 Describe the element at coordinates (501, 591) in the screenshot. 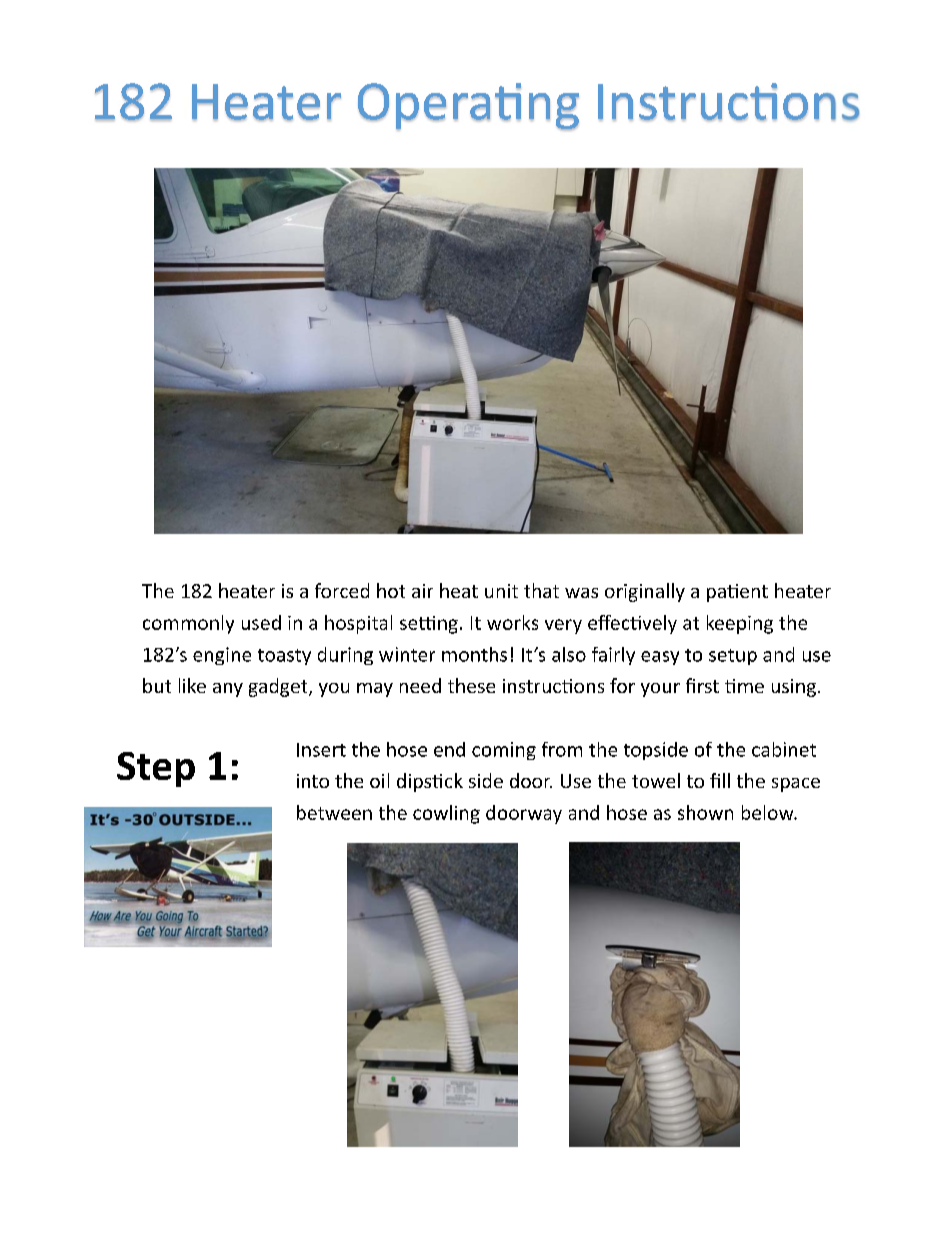

I see `unit` at that location.
